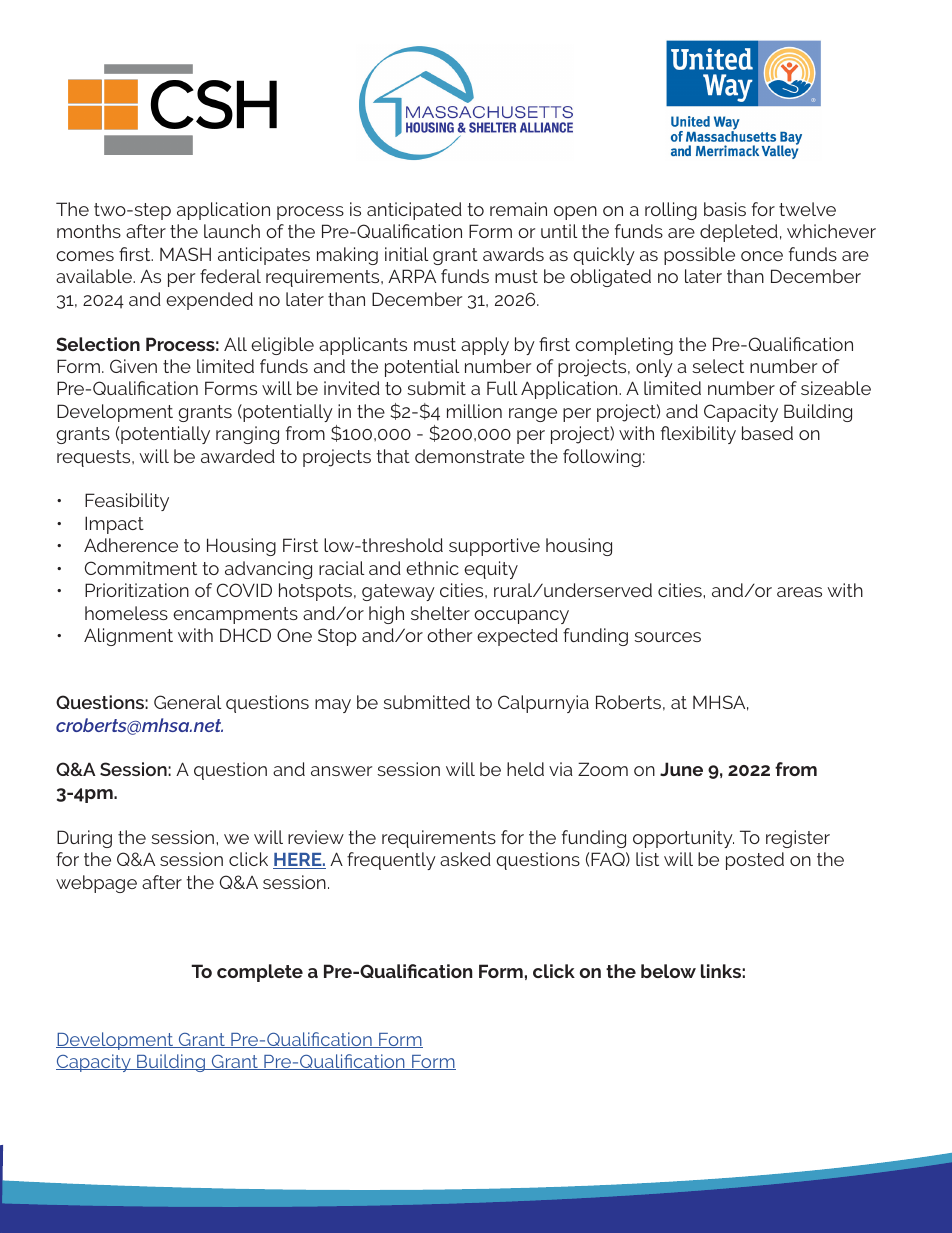  I want to click on depleted, so click(739, 233).
